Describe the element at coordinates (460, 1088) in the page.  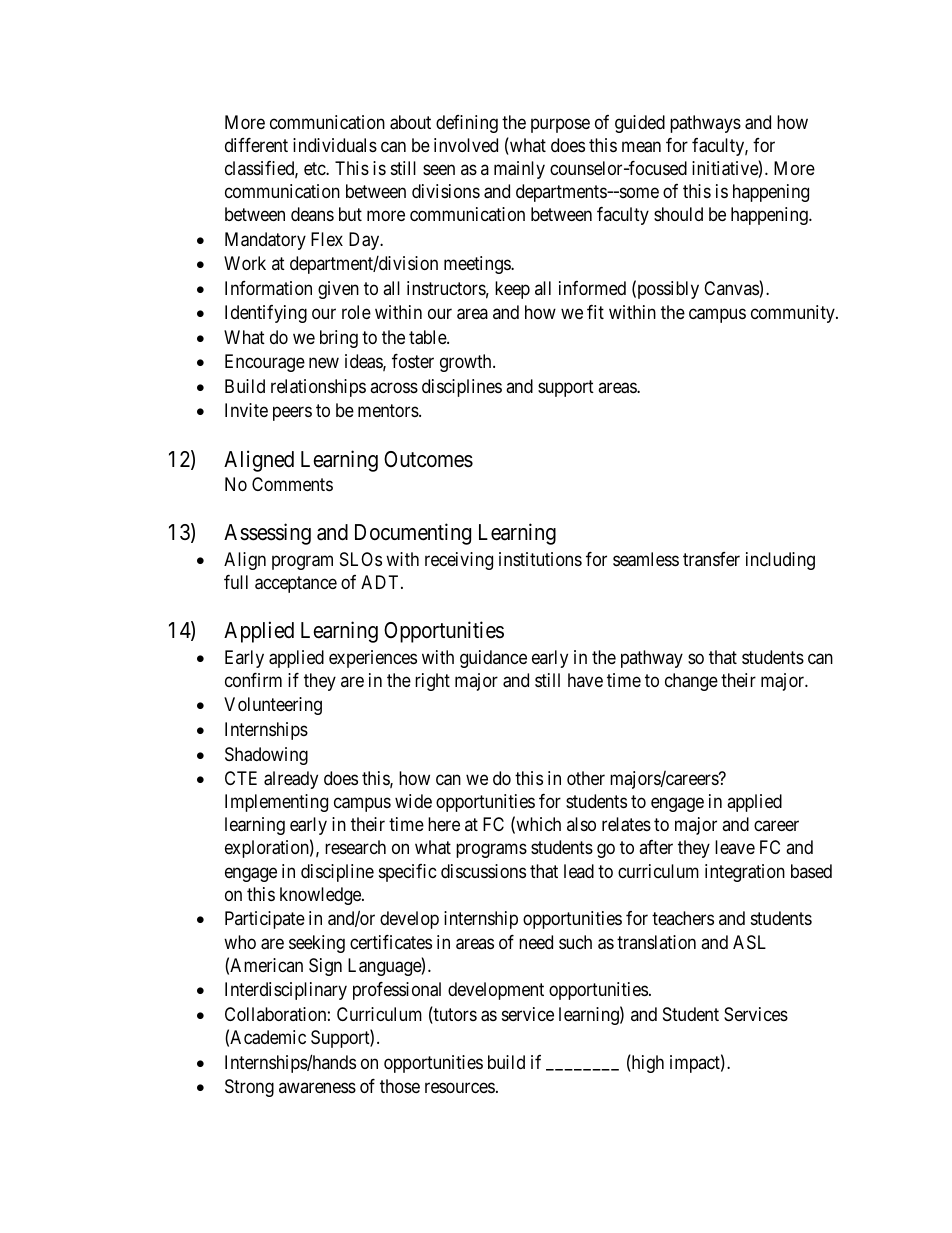
I see `resources` at that location.
